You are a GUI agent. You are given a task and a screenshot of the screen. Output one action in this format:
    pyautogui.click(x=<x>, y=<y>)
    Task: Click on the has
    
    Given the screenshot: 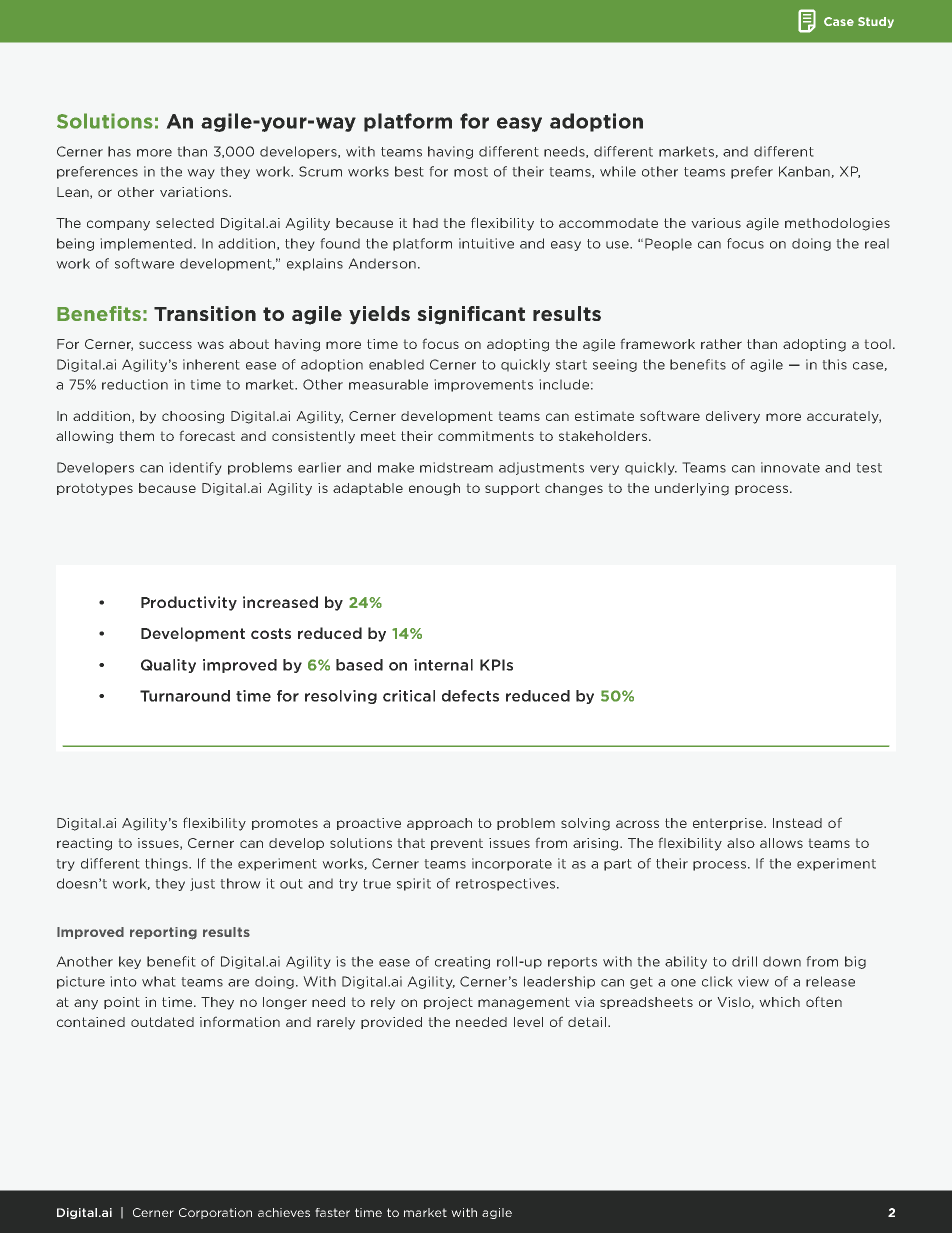 What is the action you would take?
    pyautogui.click(x=119, y=151)
